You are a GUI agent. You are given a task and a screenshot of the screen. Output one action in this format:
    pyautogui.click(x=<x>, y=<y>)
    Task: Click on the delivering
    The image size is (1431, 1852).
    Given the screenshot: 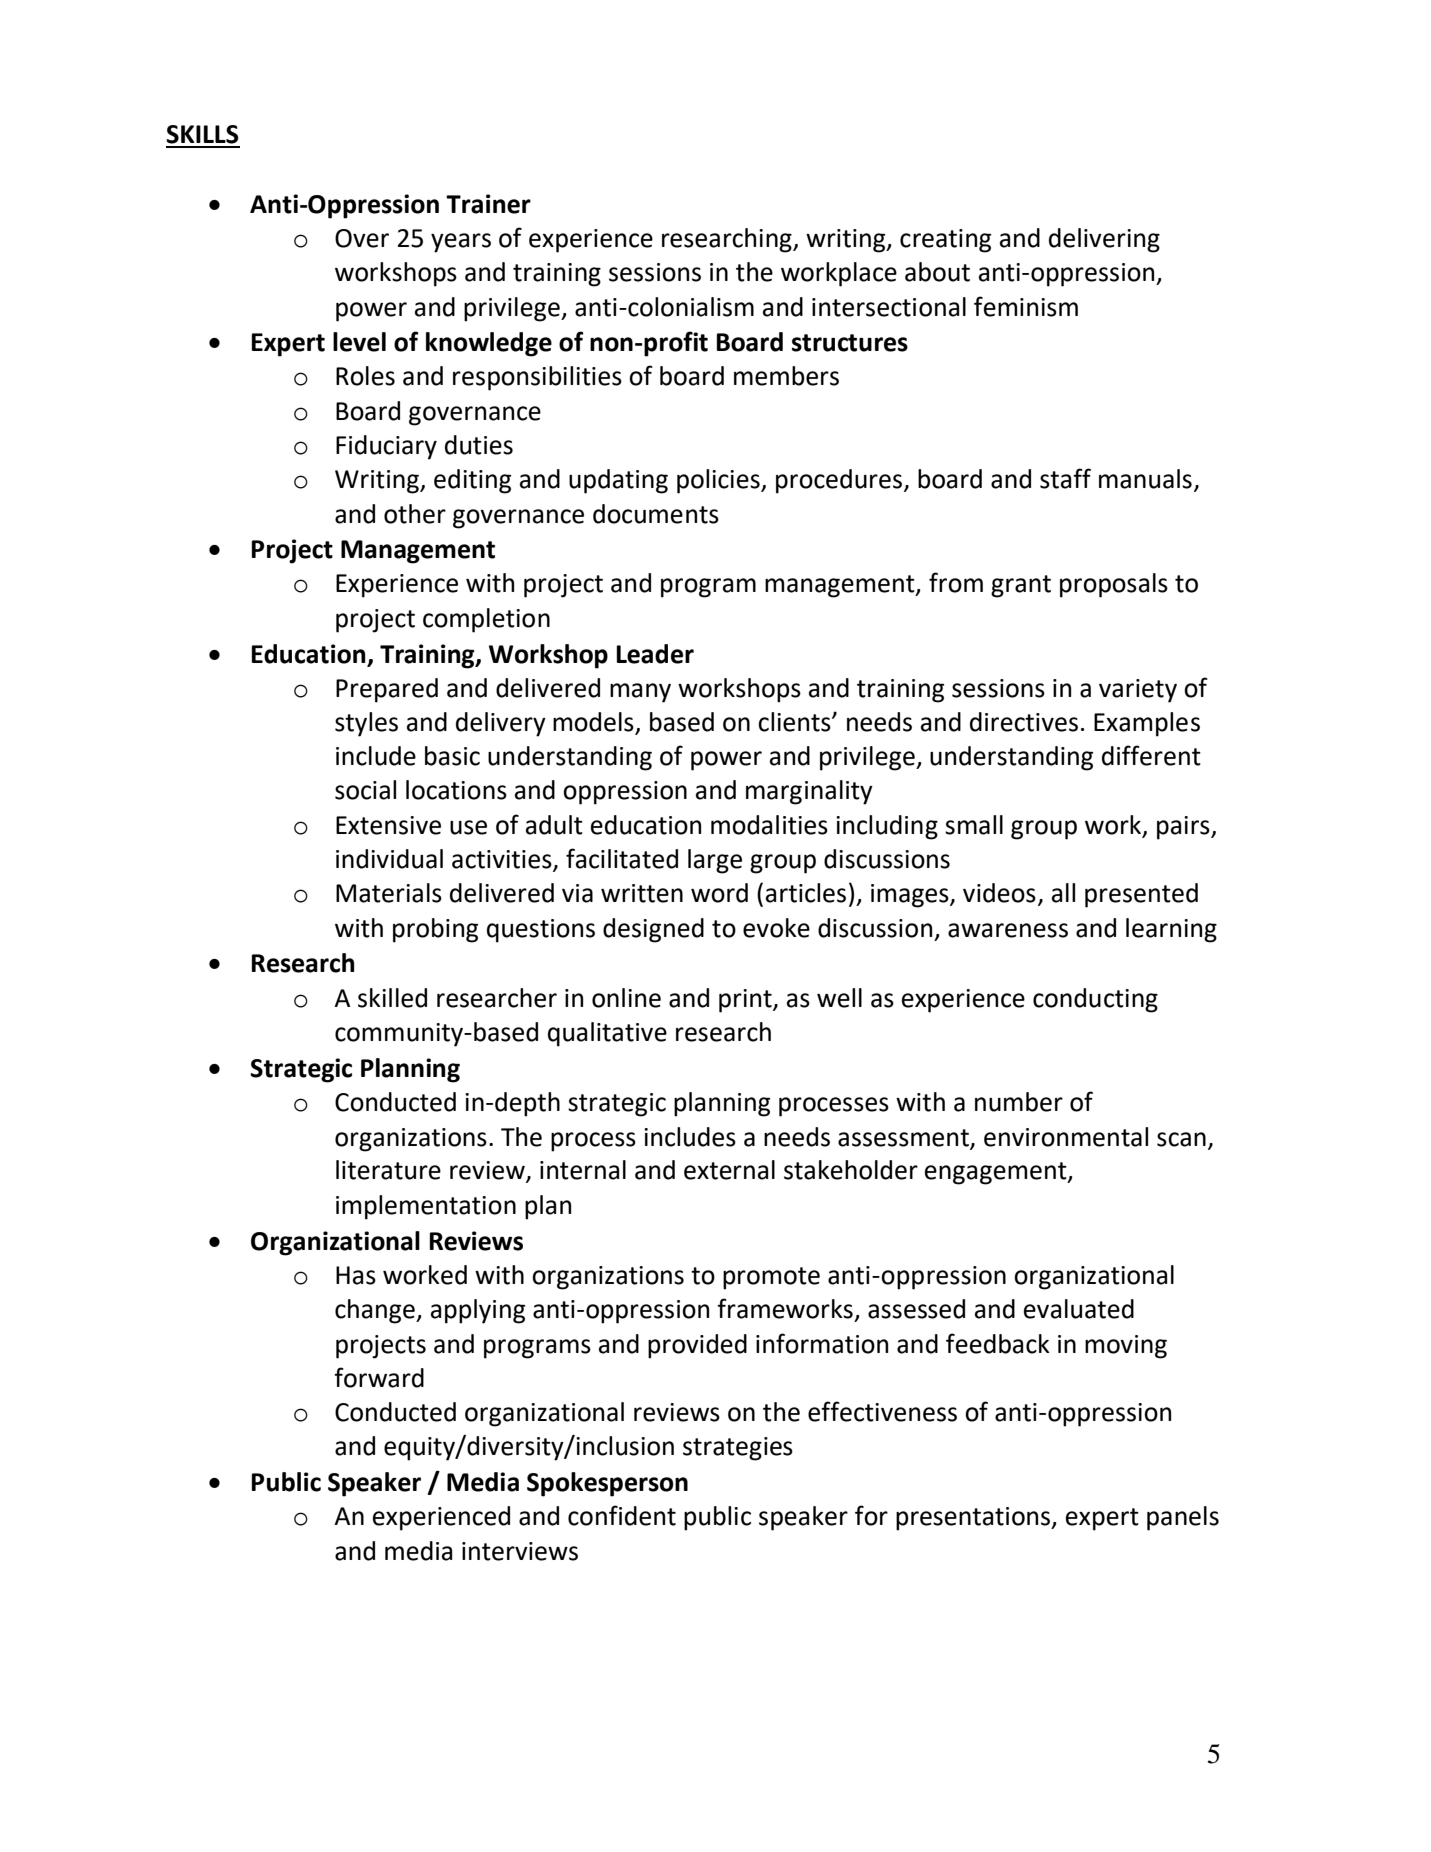 What is the action you would take?
    pyautogui.click(x=1104, y=240)
